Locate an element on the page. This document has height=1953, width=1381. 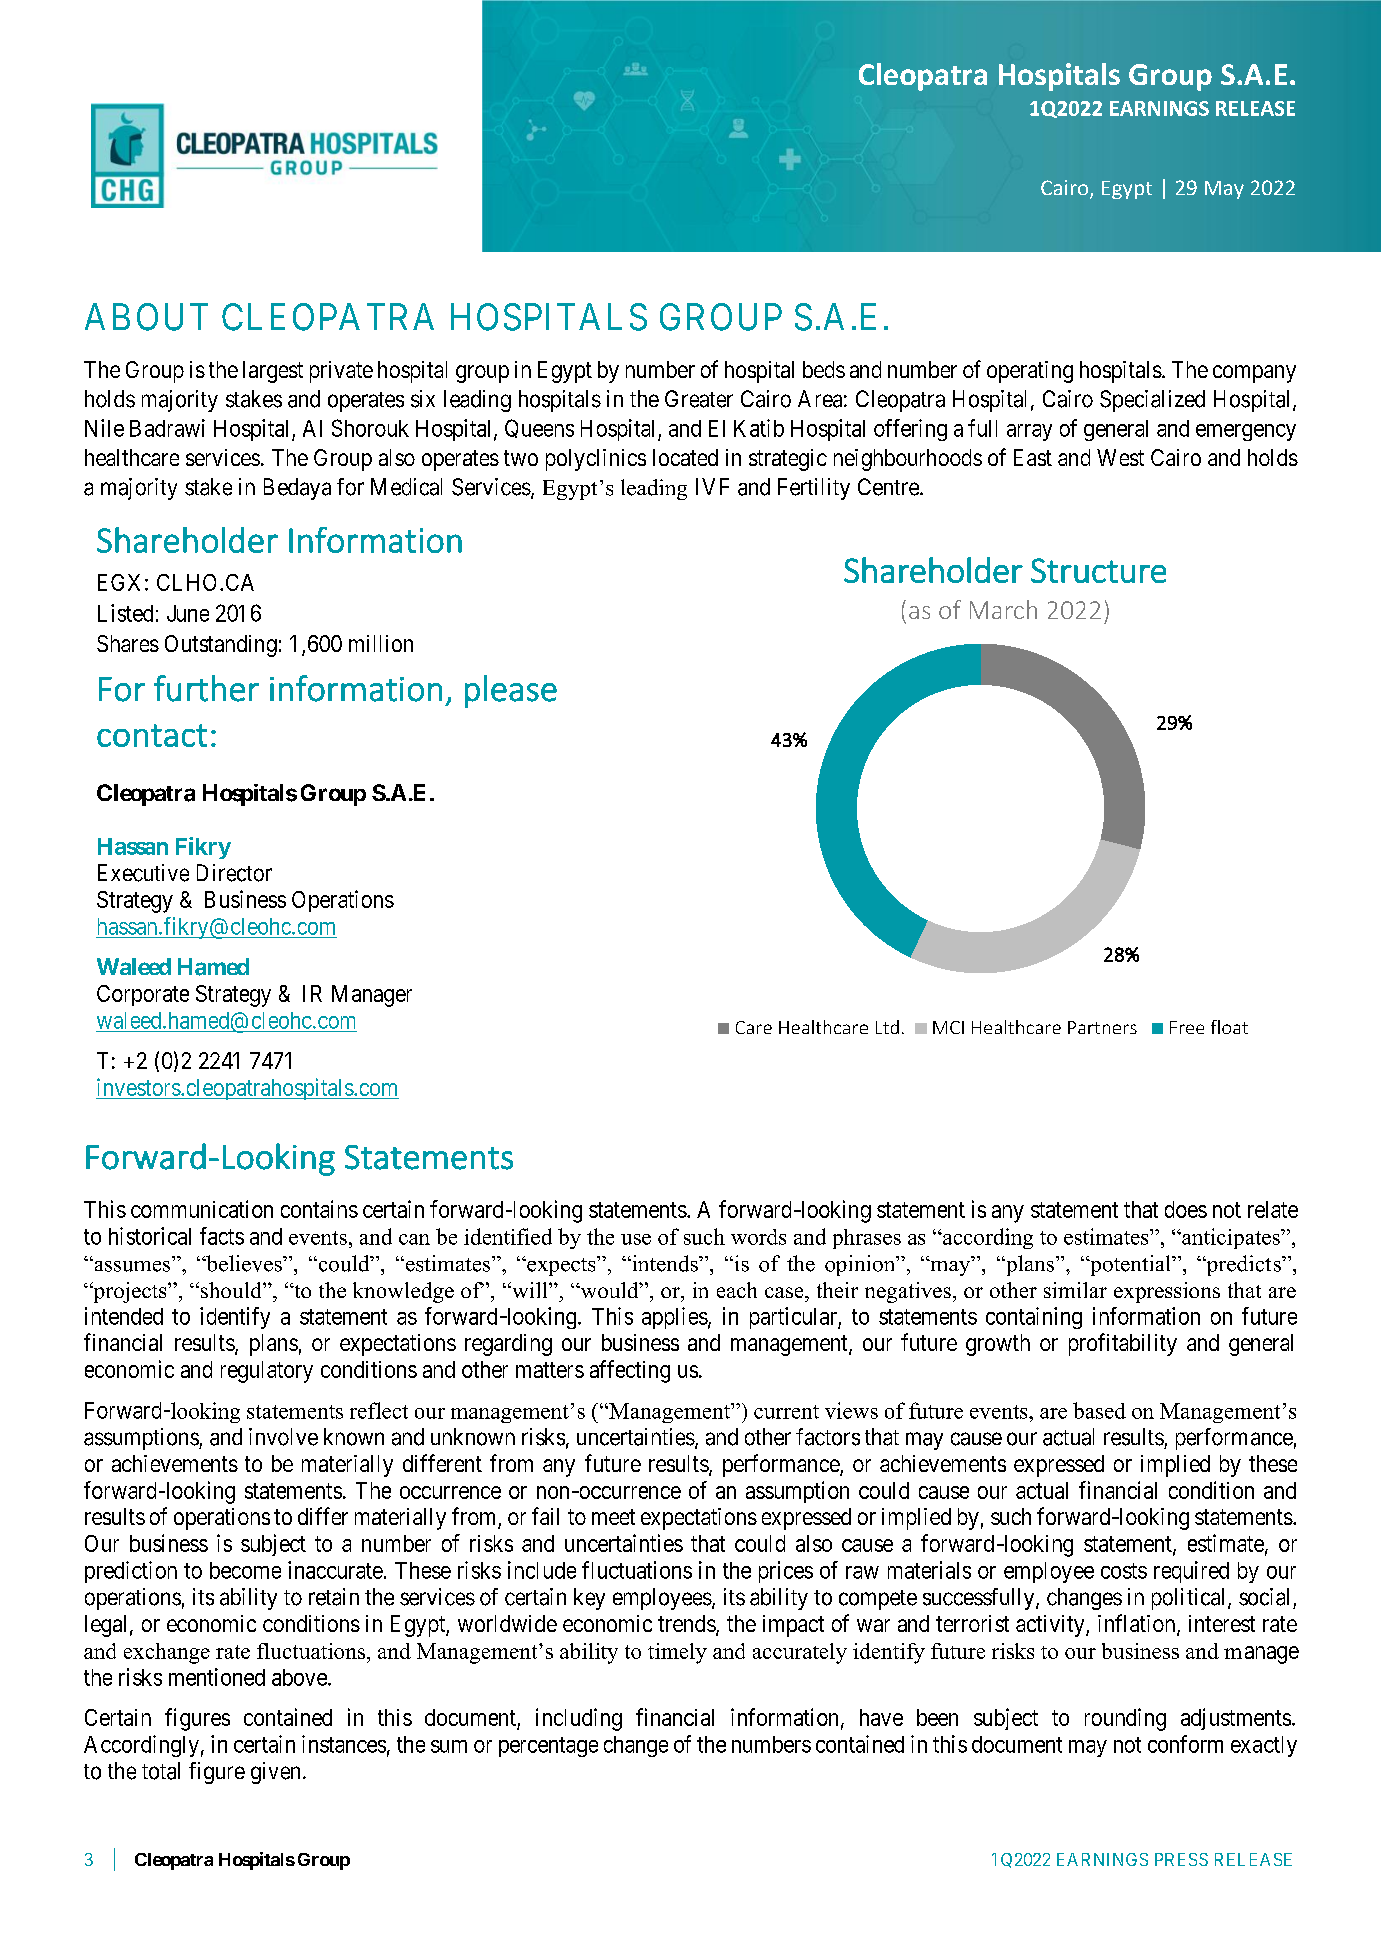
Partners is located at coordinates (1102, 1027).
